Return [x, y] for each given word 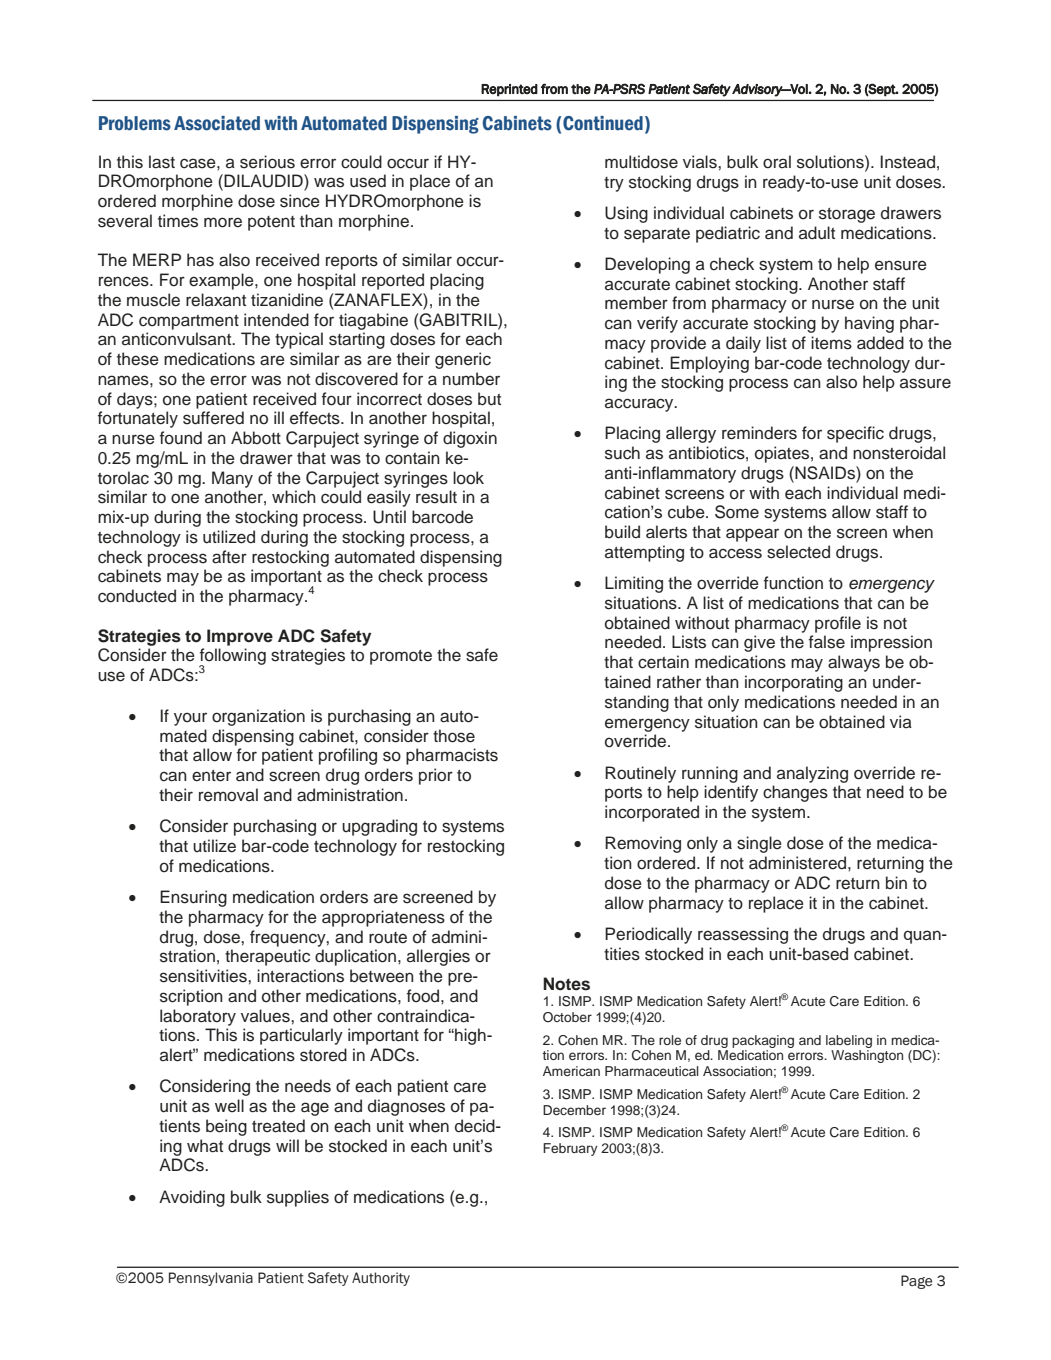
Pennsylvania [211, 1279]
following [232, 658]
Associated [217, 123]
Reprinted [509, 90]
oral [777, 162]
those [454, 736]
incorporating [794, 683]
